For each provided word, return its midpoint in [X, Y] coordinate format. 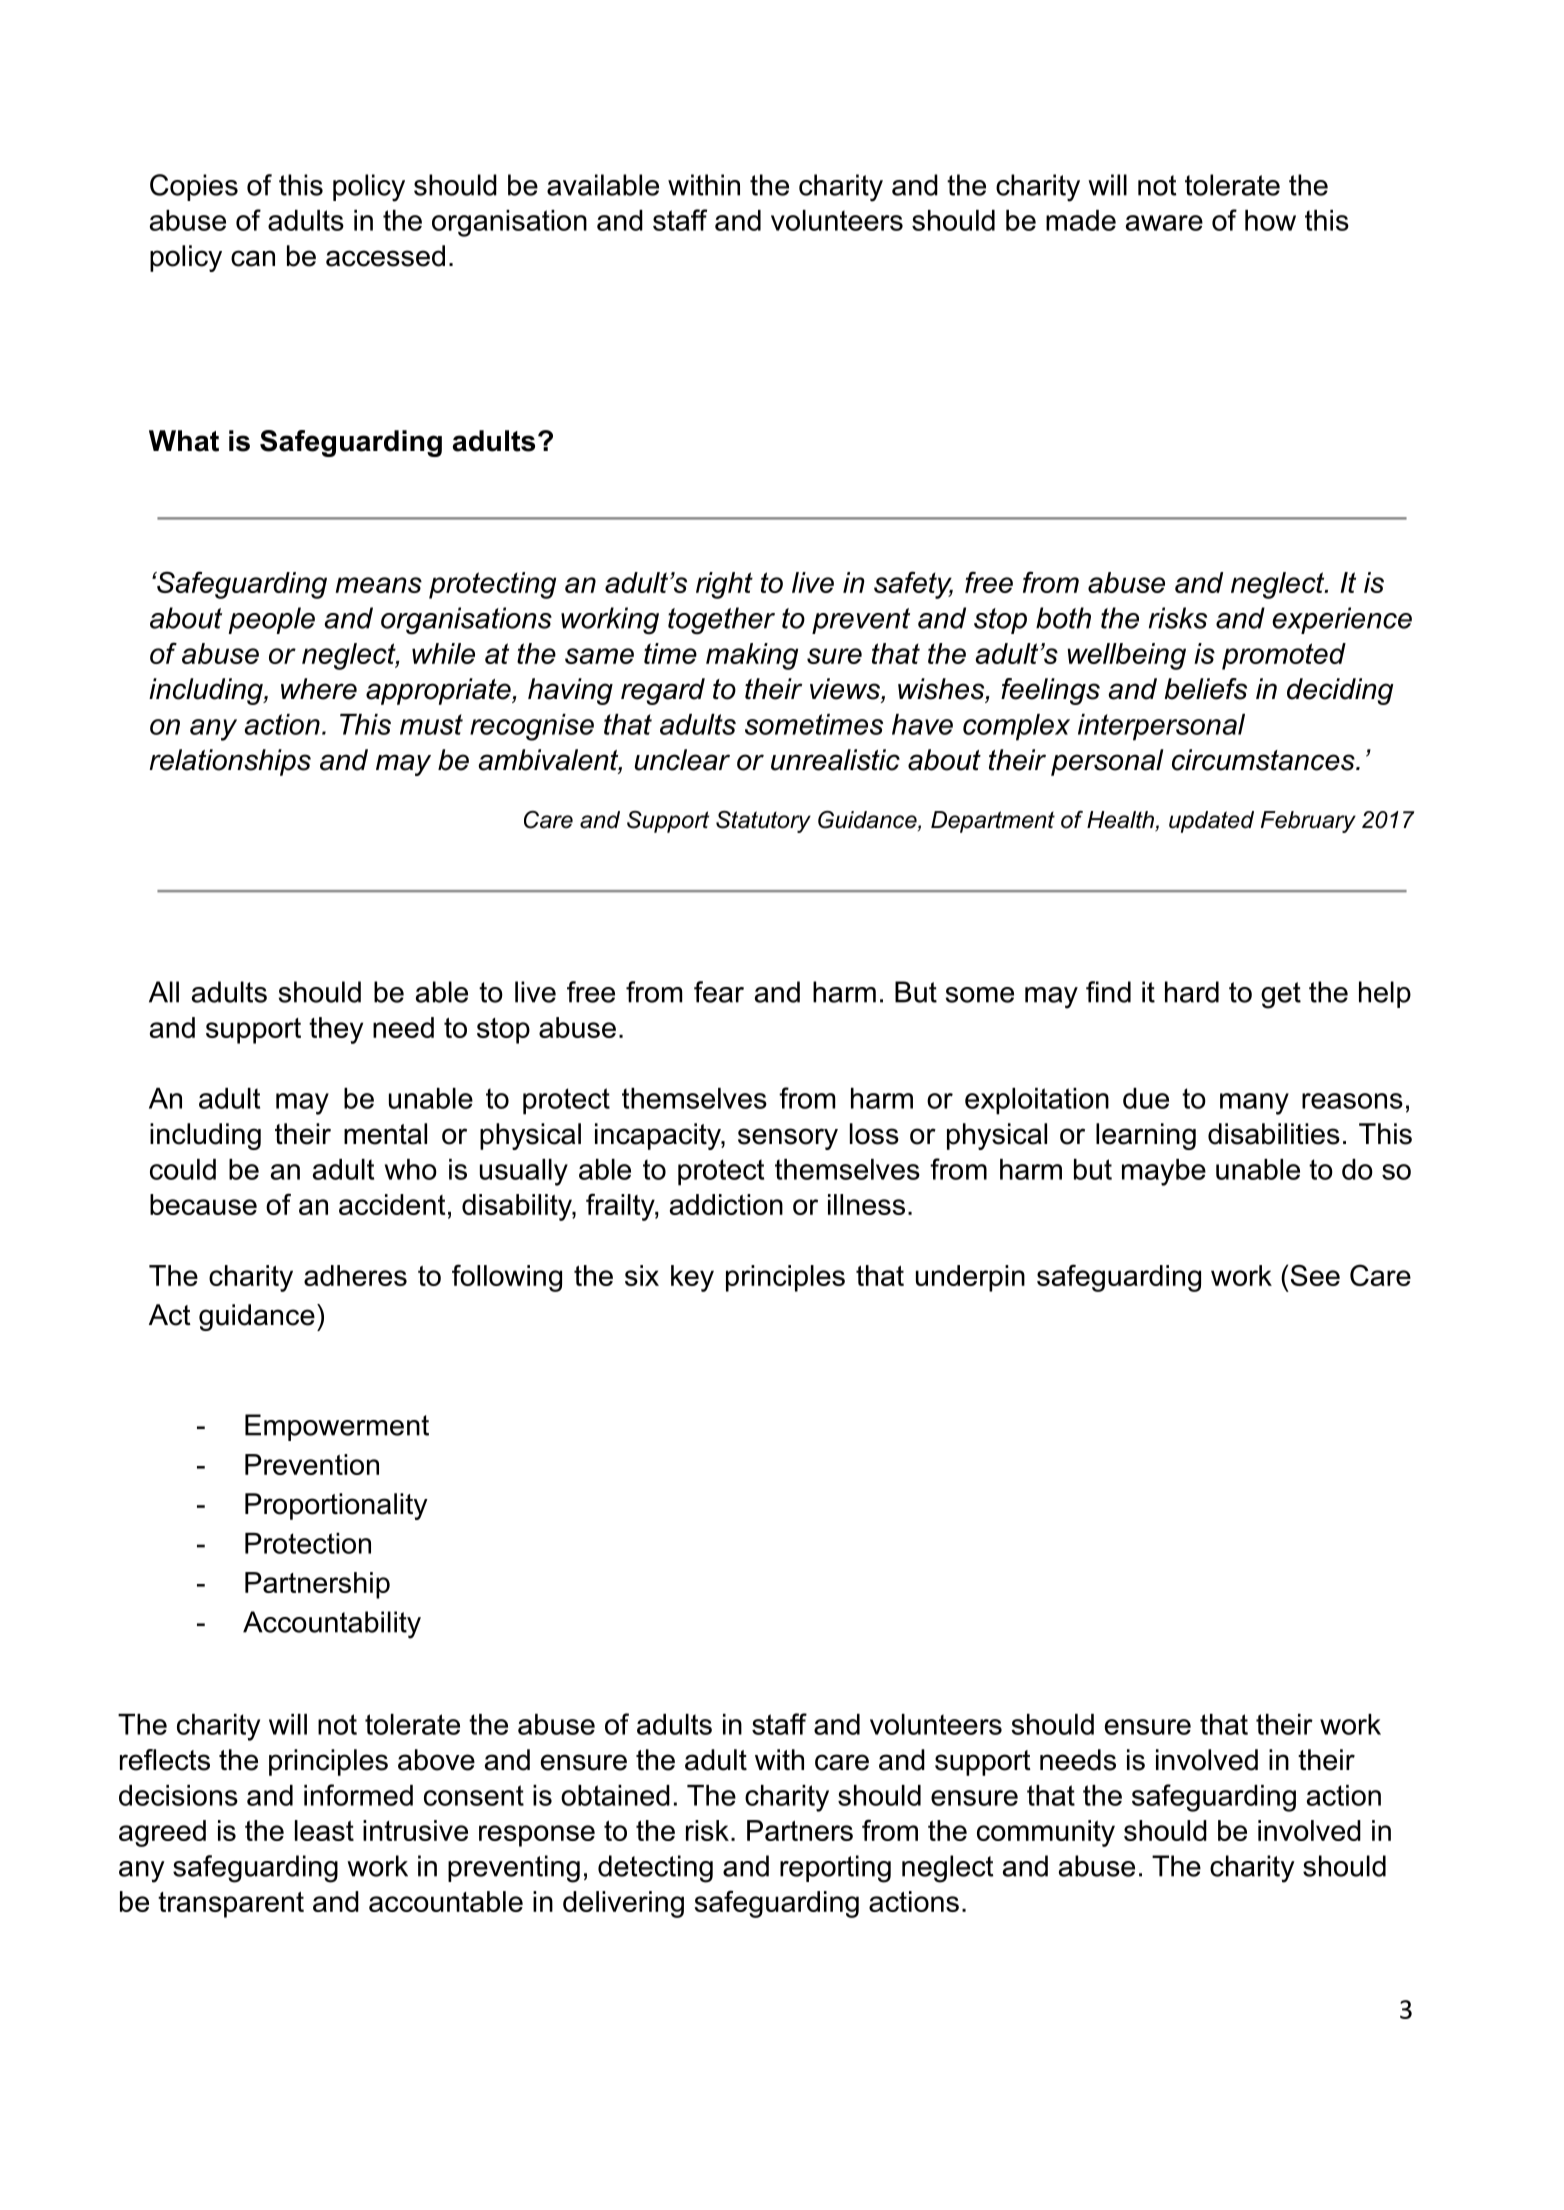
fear [719, 992]
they [336, 1030]
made [1081, 220]
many [1254, 1104]
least [324, 1830]
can [253, 258]
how [1270, 220]
